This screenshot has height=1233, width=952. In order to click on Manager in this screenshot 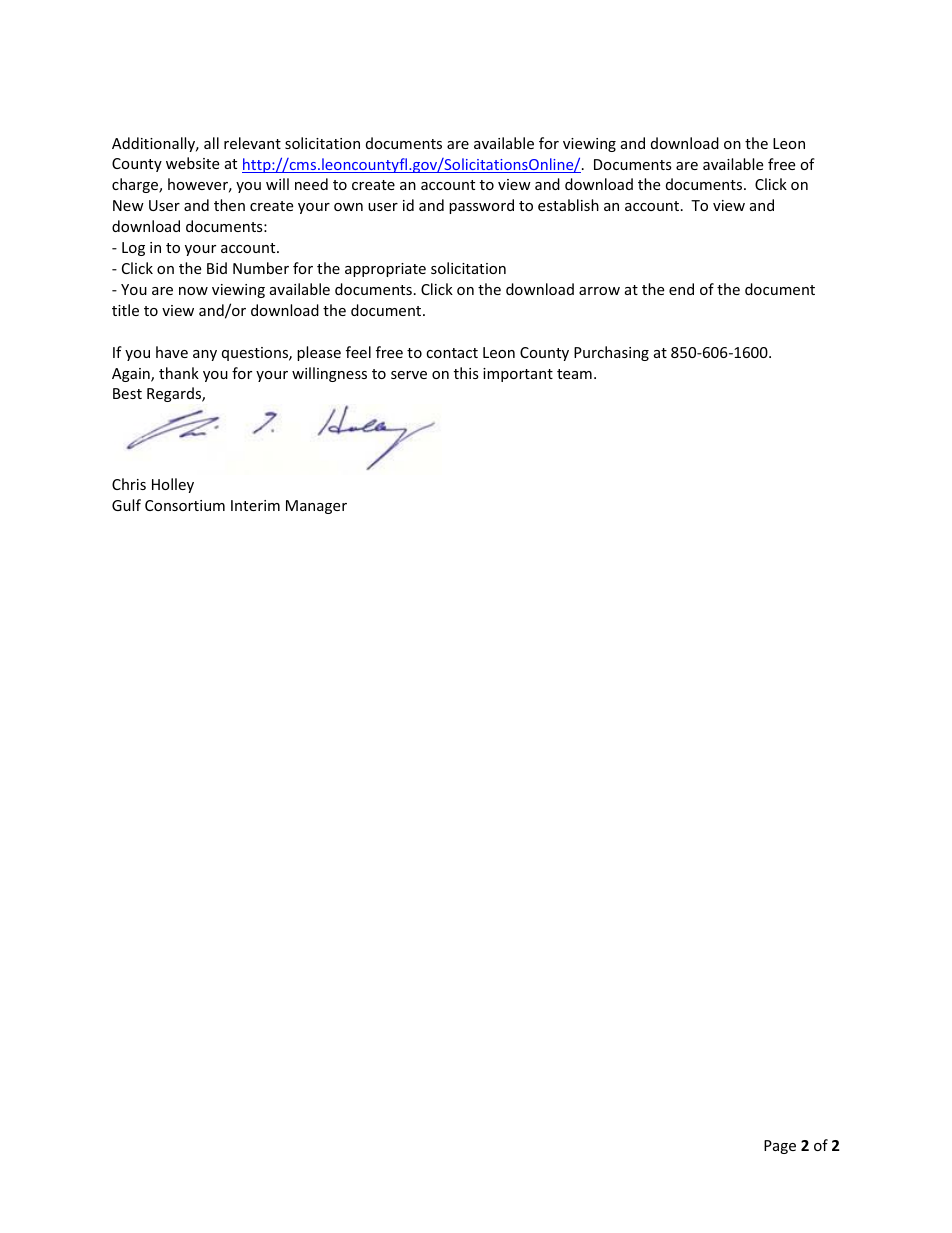, I will do `click(316, 507)`.
